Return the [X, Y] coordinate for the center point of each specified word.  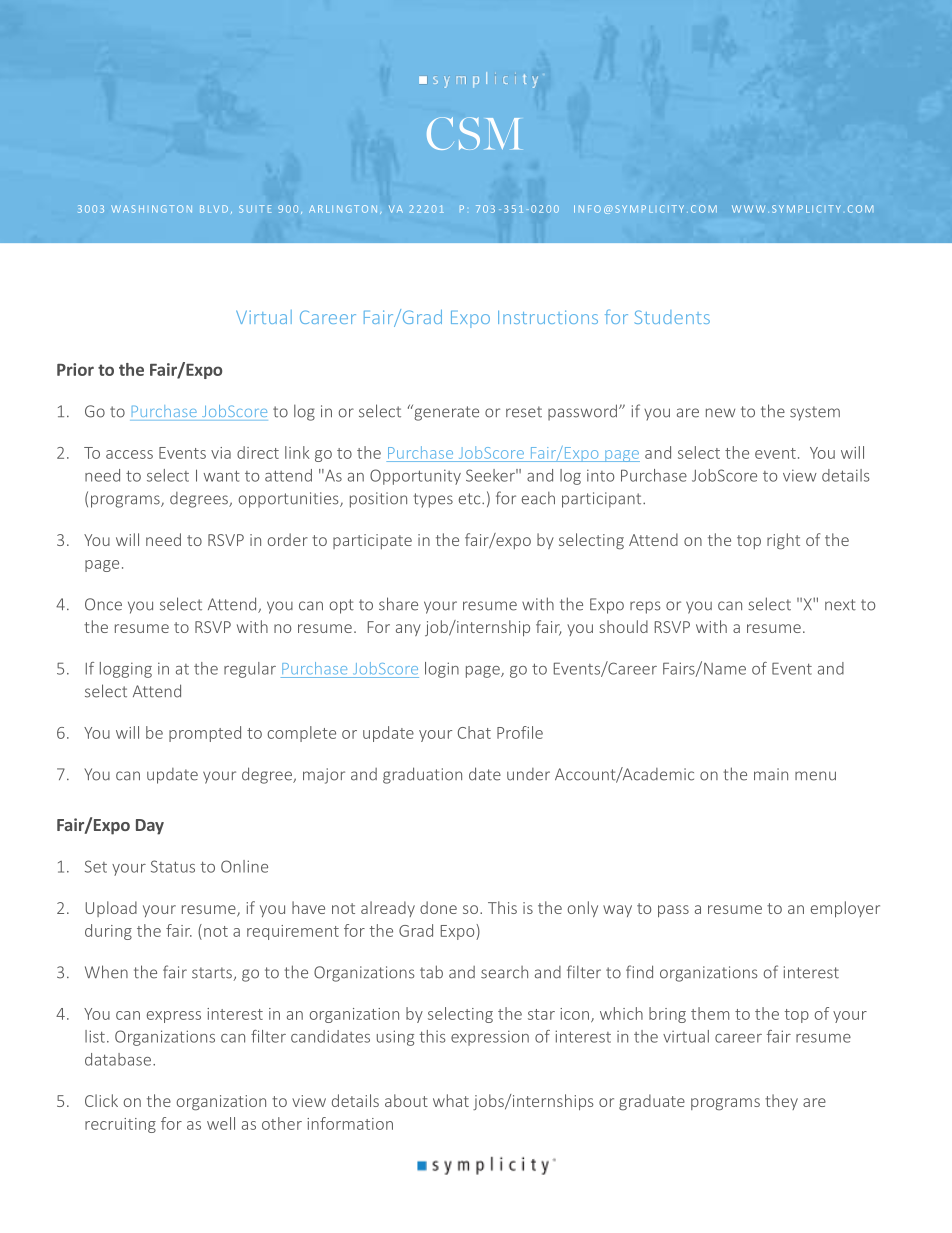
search [504, 972]
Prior [75, 369]
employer [845, 909]
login [442, 670]
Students [672, 317]
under [528, 774]
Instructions [548, 317]
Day [150, 827]
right [783, 541]
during [108, 932]
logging [126, 670]
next [840, 605]
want [222, 476]
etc [471, 499]
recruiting [120, 1125]
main [771, 774]
